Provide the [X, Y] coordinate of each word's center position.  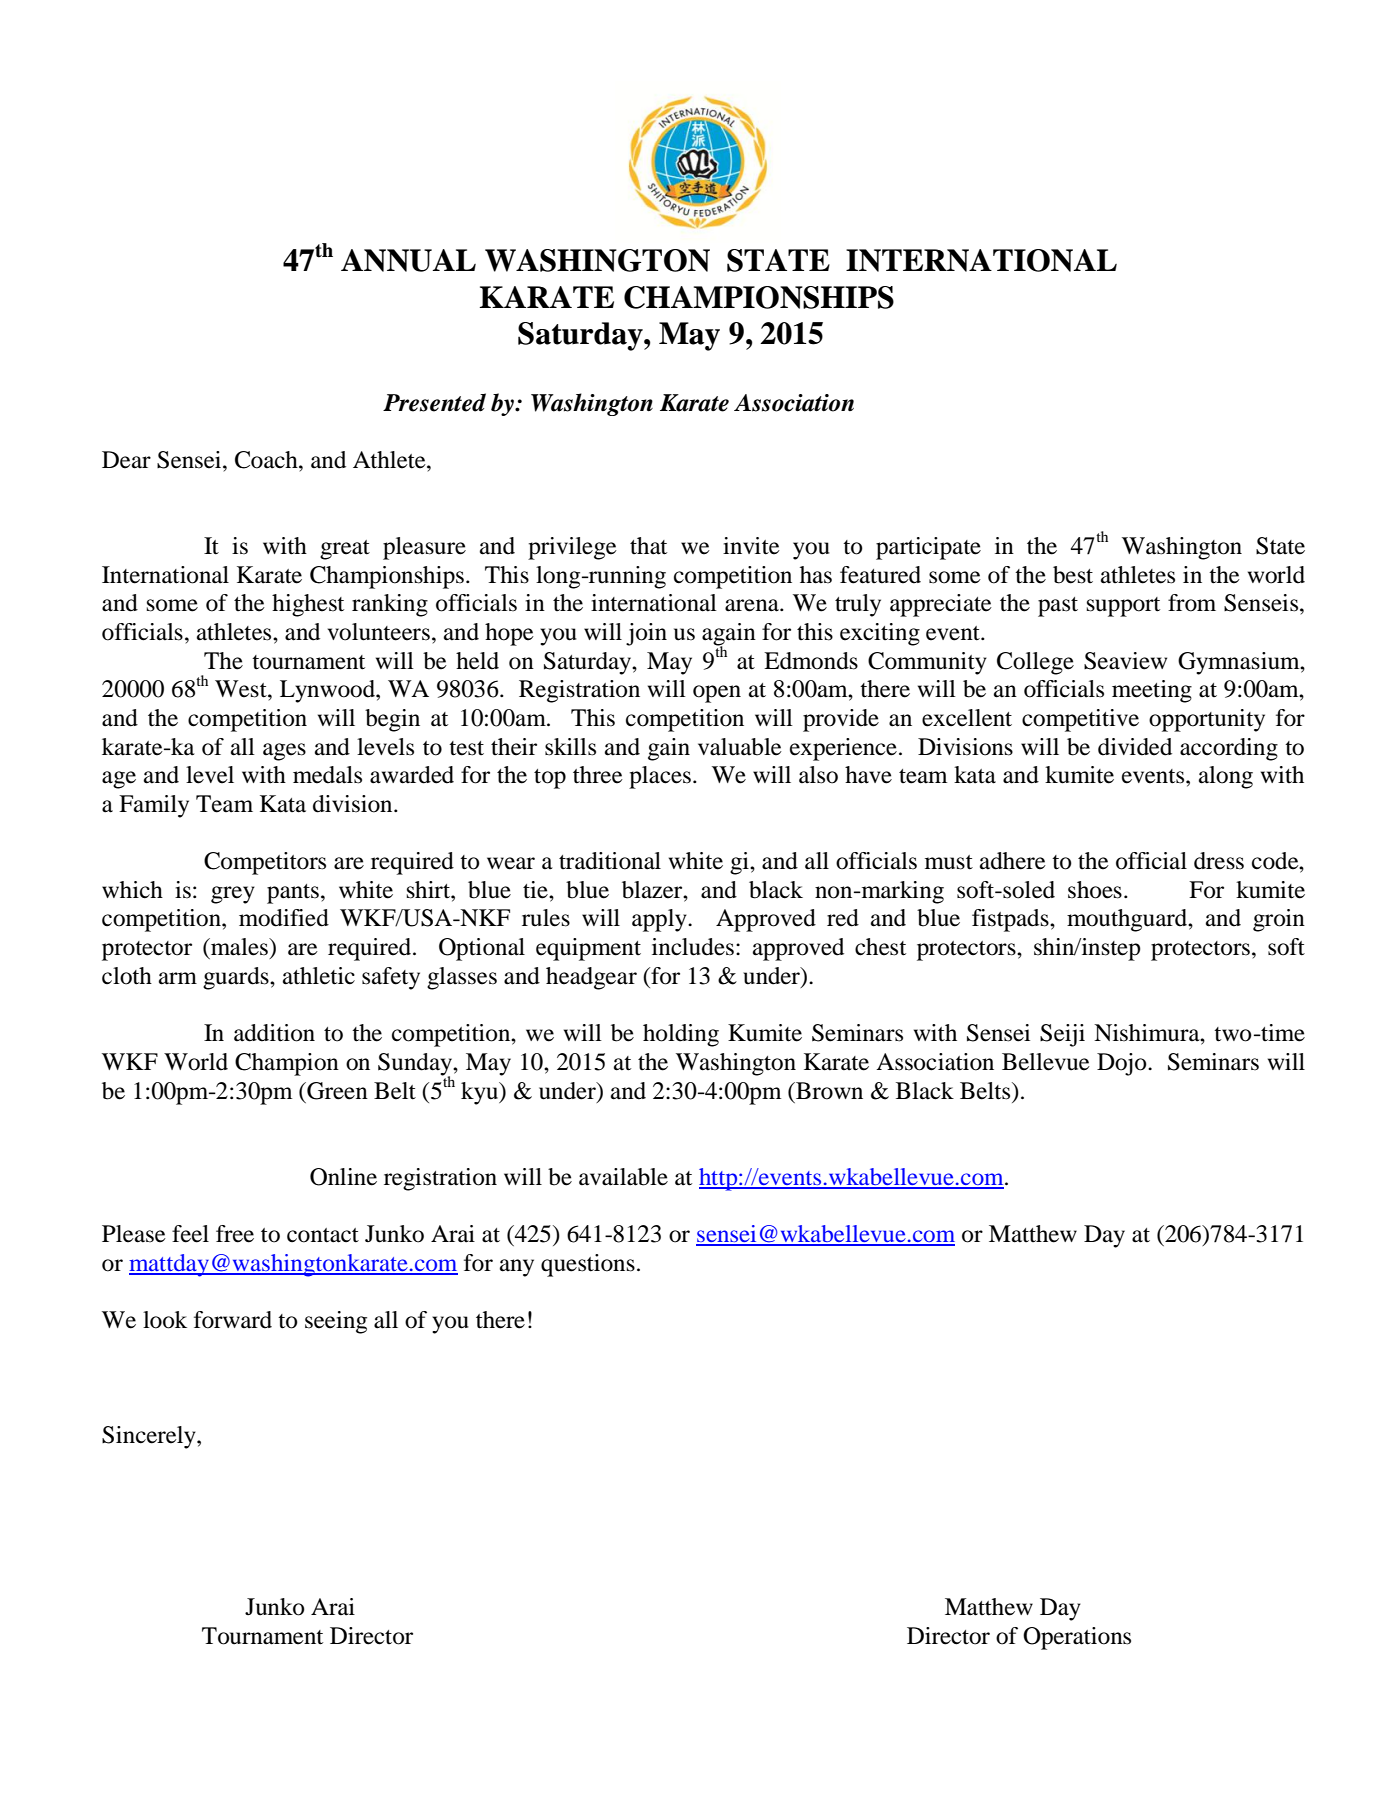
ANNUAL [408, 260]
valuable [740, 747]
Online [343, 1177]
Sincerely [150, 1437]
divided [1135, 747]
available [623, 1177]
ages [284, 752]
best [1073, 575]
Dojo [1123, 1064]
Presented [434, 402]
